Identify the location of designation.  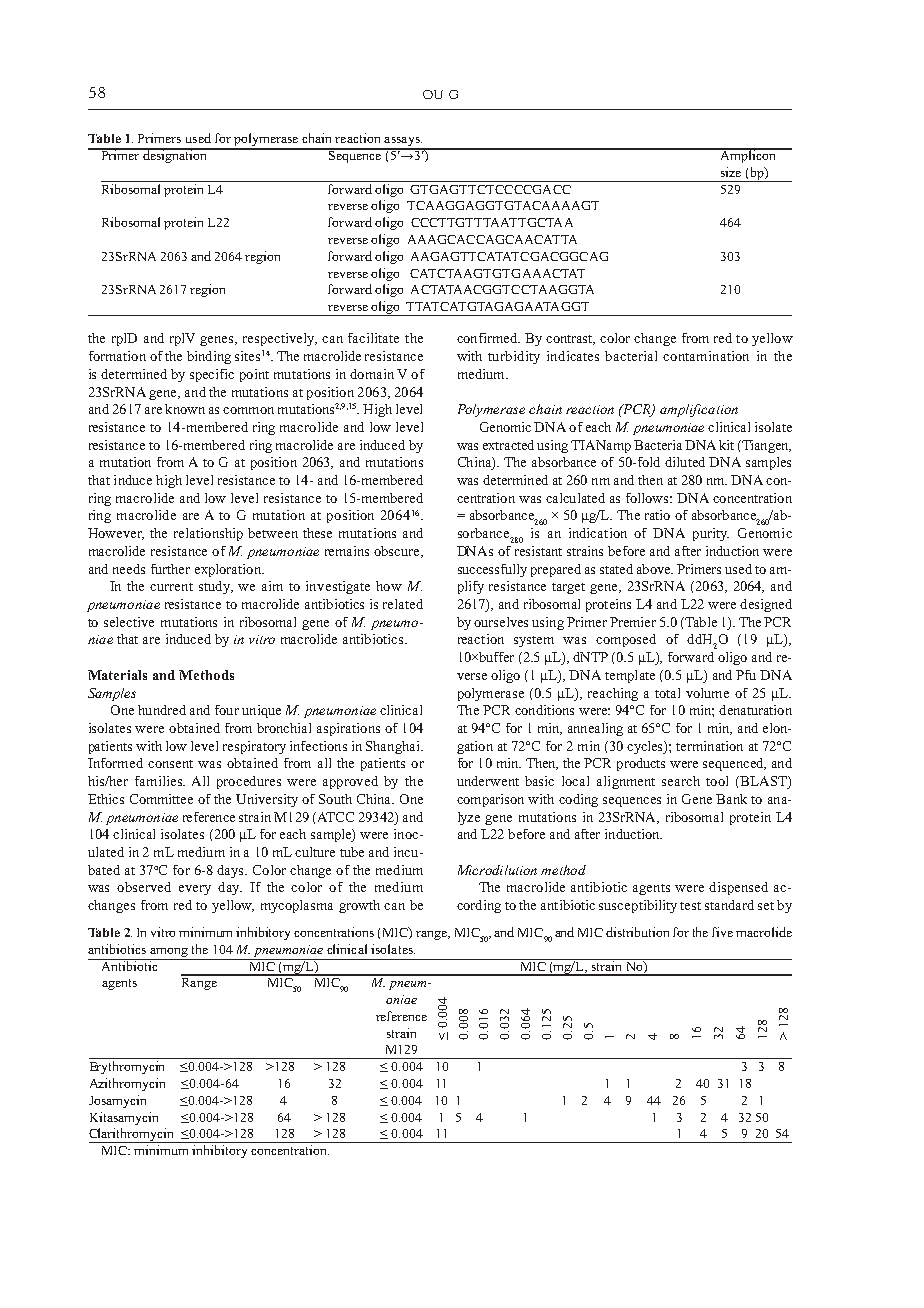
(175, 155).
